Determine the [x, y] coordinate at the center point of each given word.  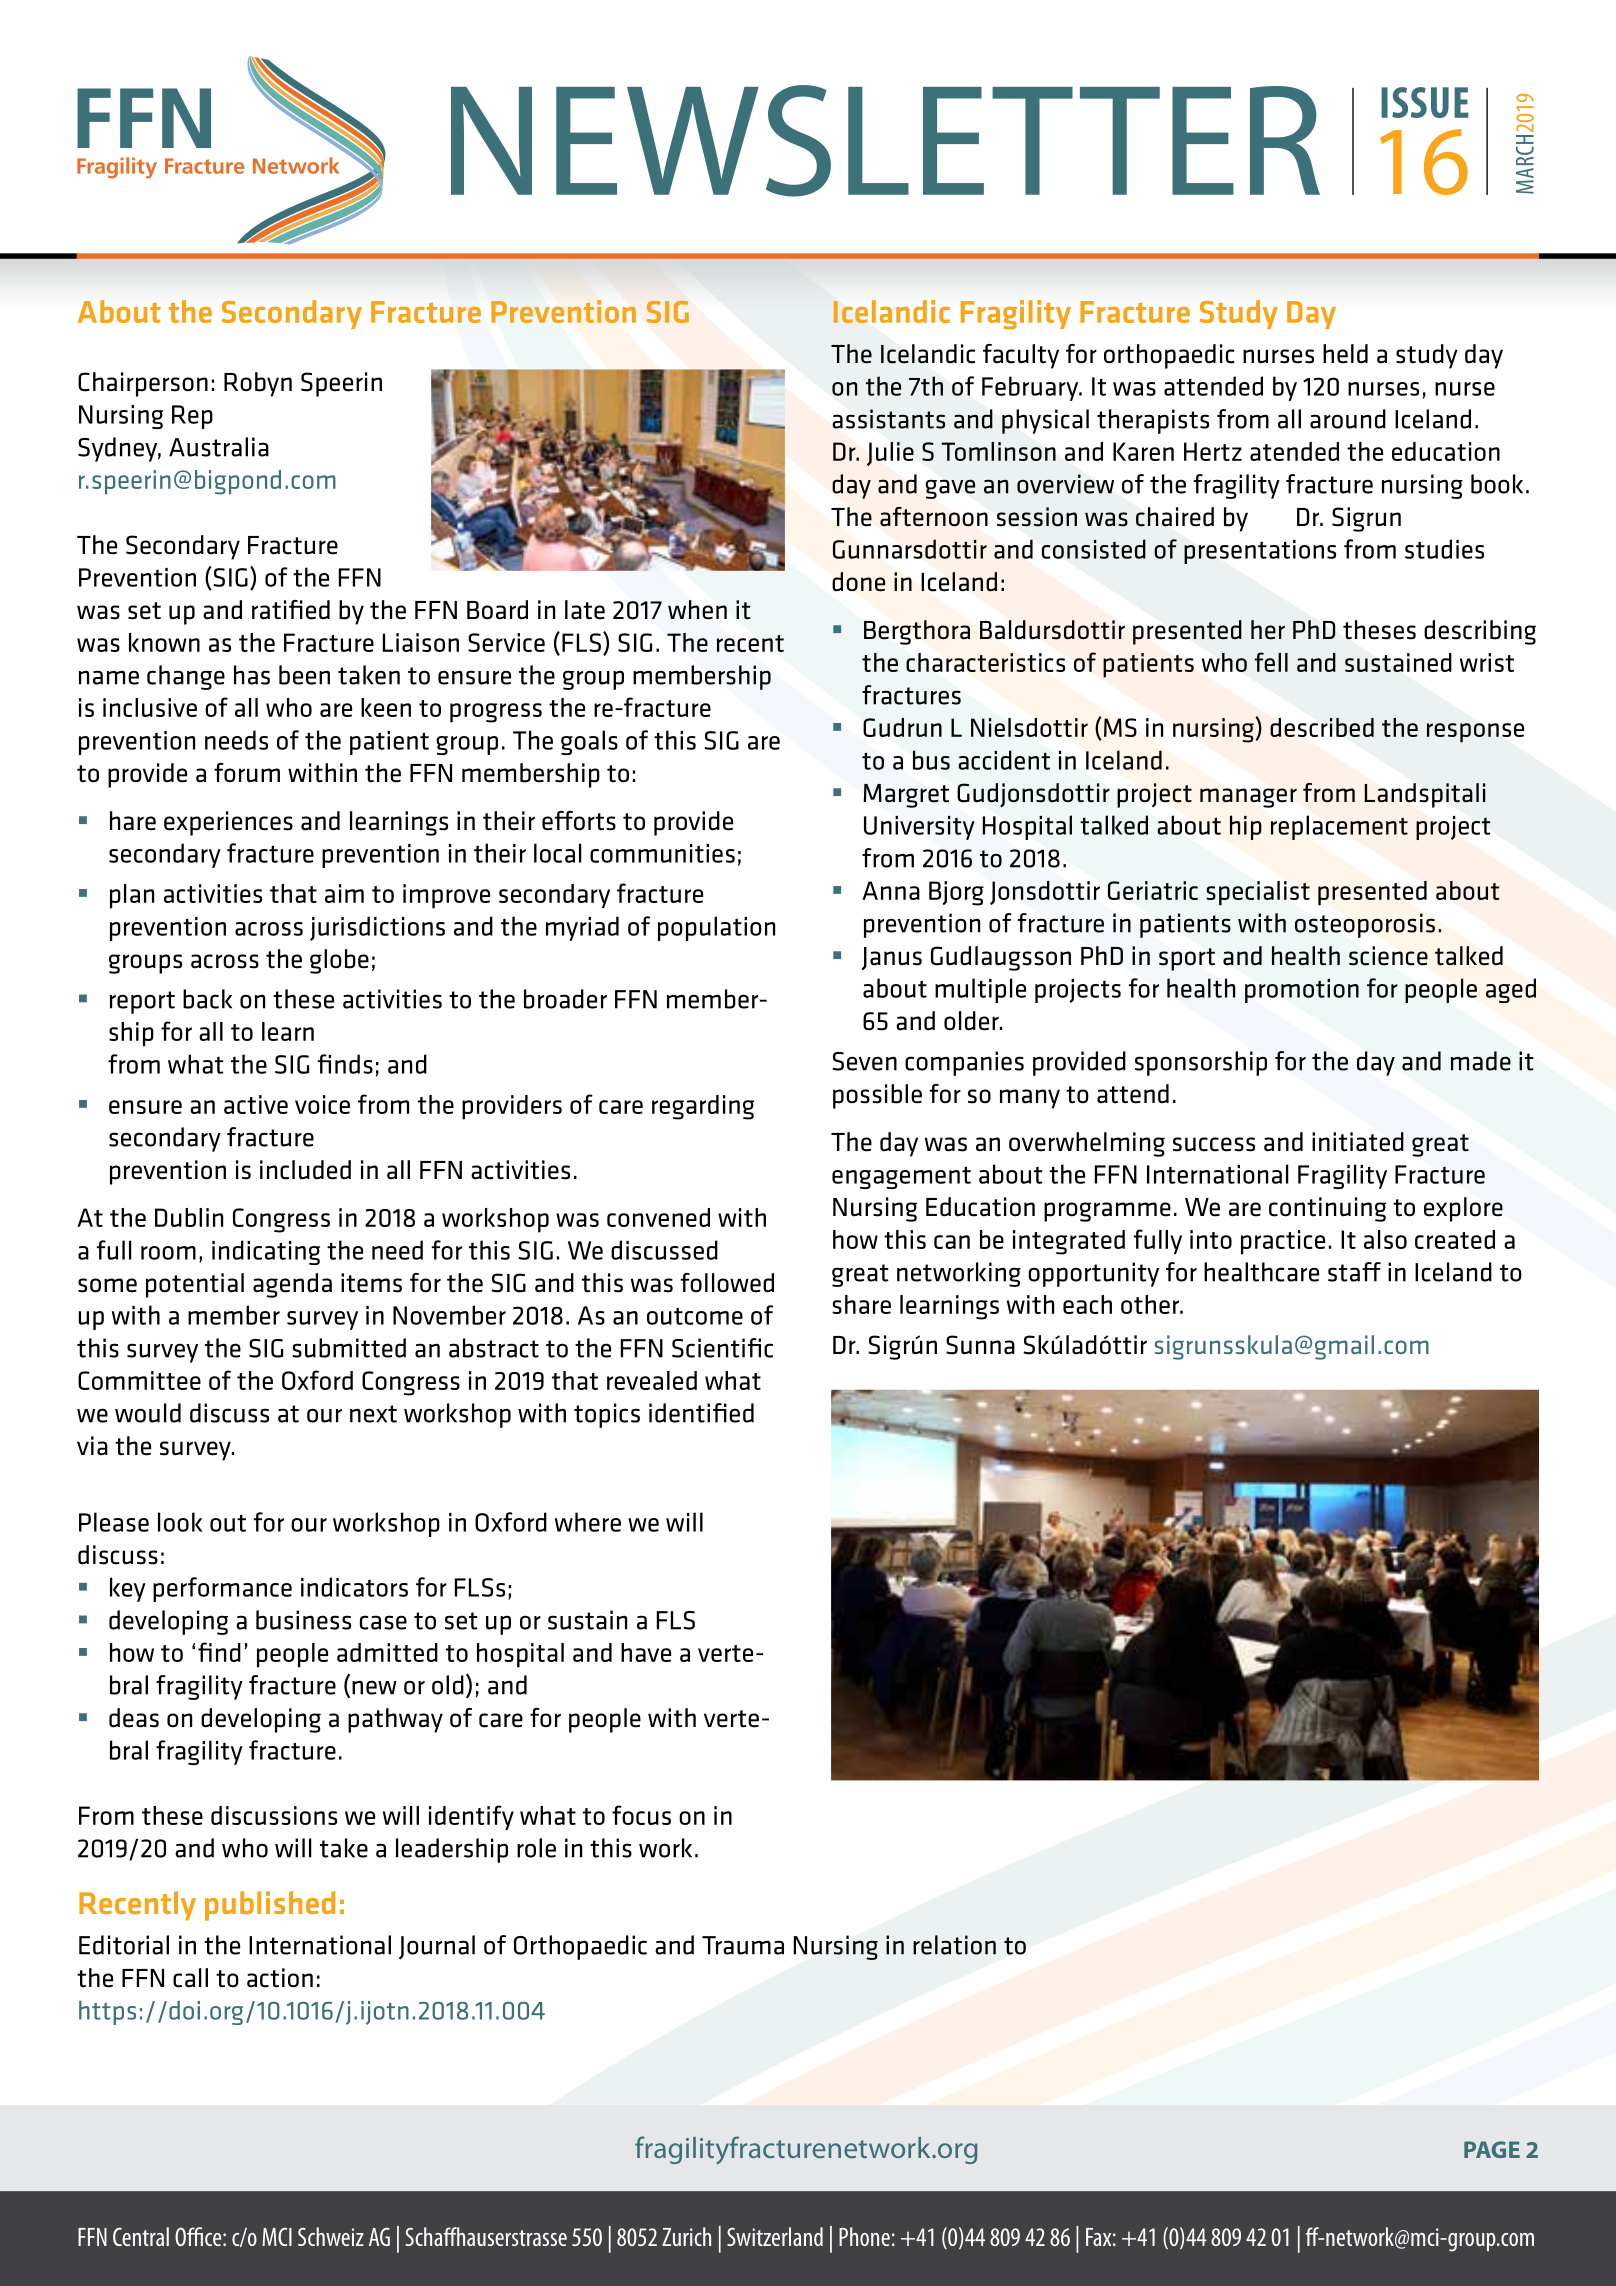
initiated [1358, 1142]
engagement [901, 1177]
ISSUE [1425, 102]
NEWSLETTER [885, 141]
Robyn [258, 384]
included [305, 1170]
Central [141, 2236]
